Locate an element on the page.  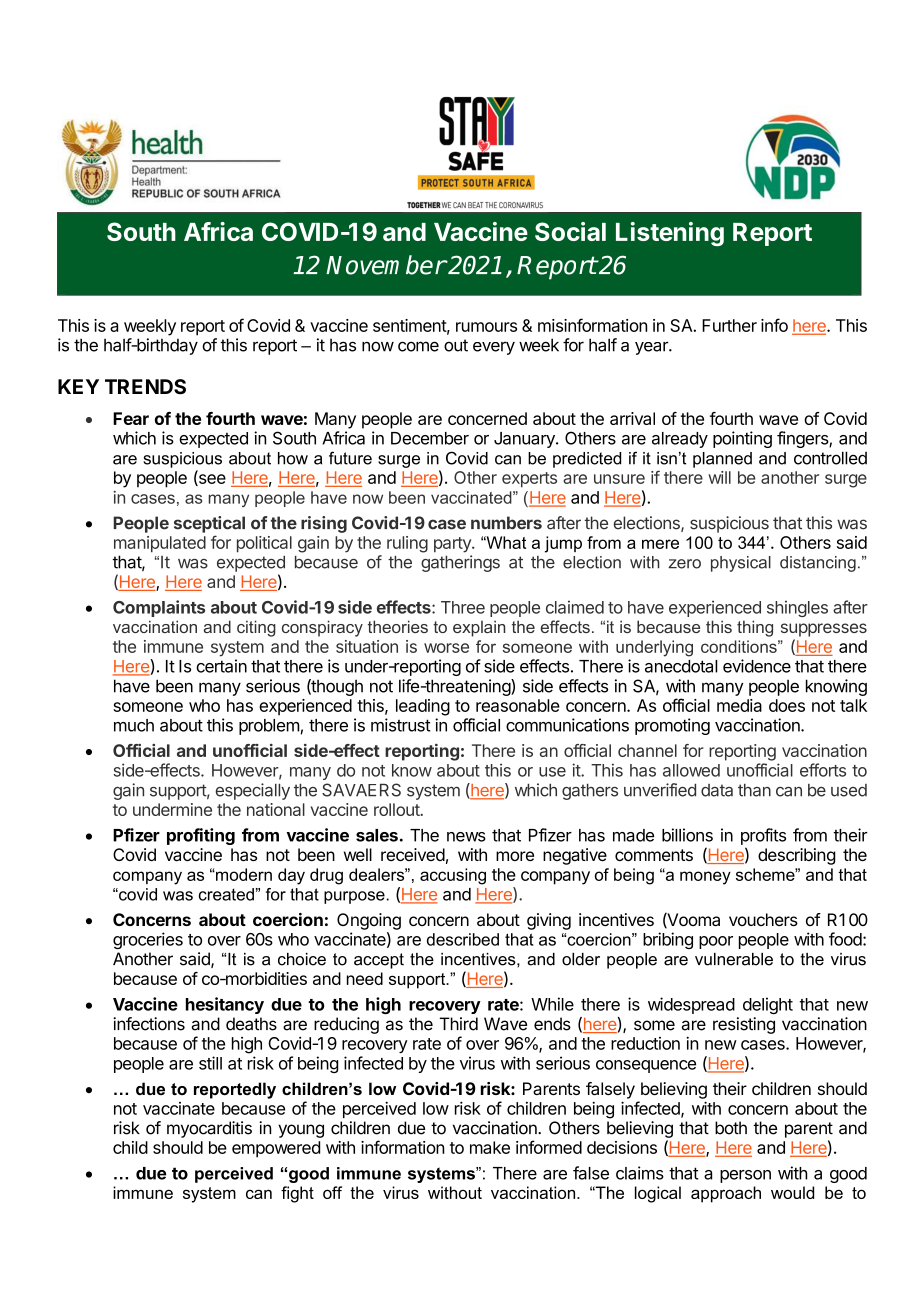
media is located at coordinates (739, 705).
